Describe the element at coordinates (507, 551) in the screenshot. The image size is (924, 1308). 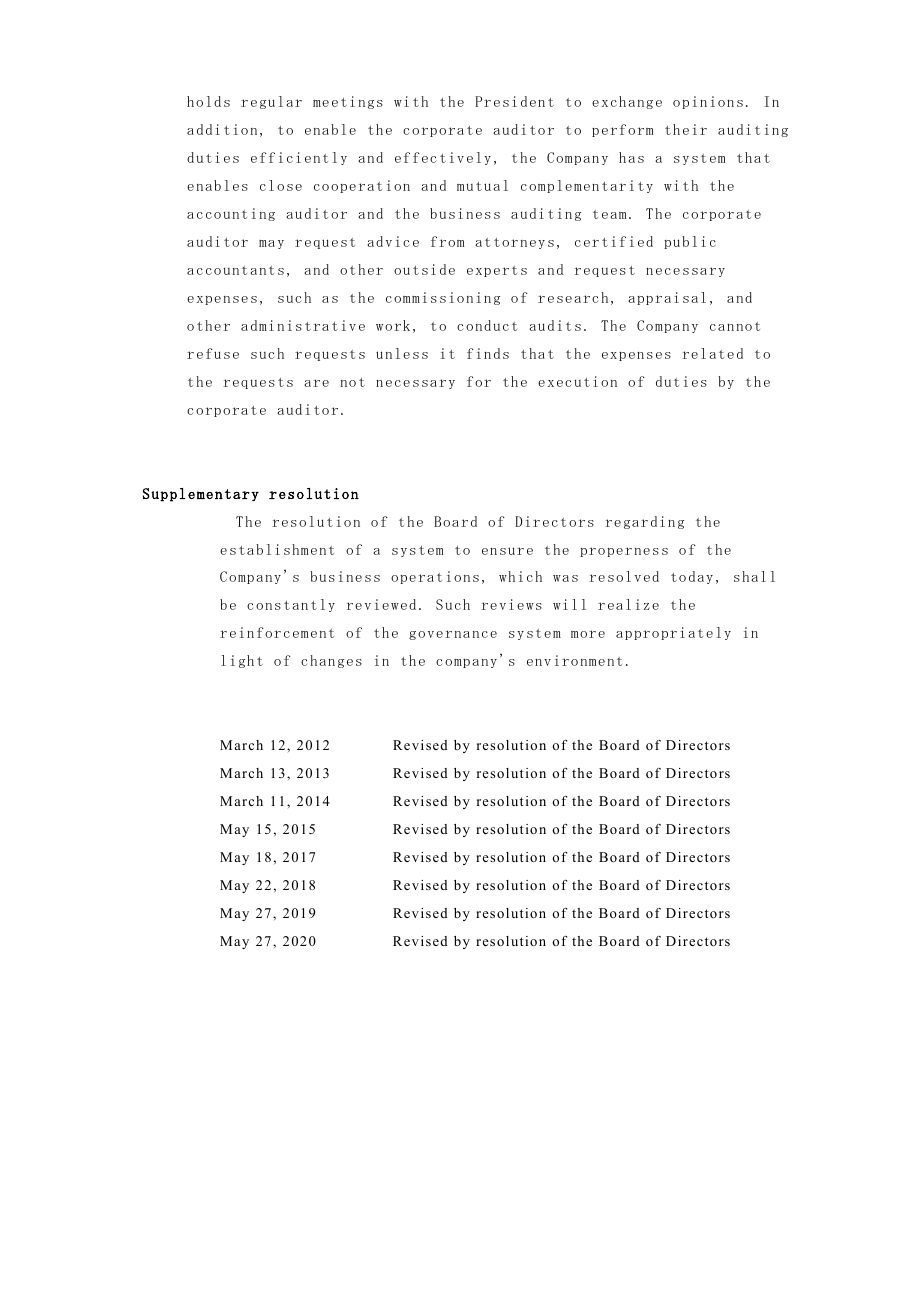
I see `ensure` at that location.
